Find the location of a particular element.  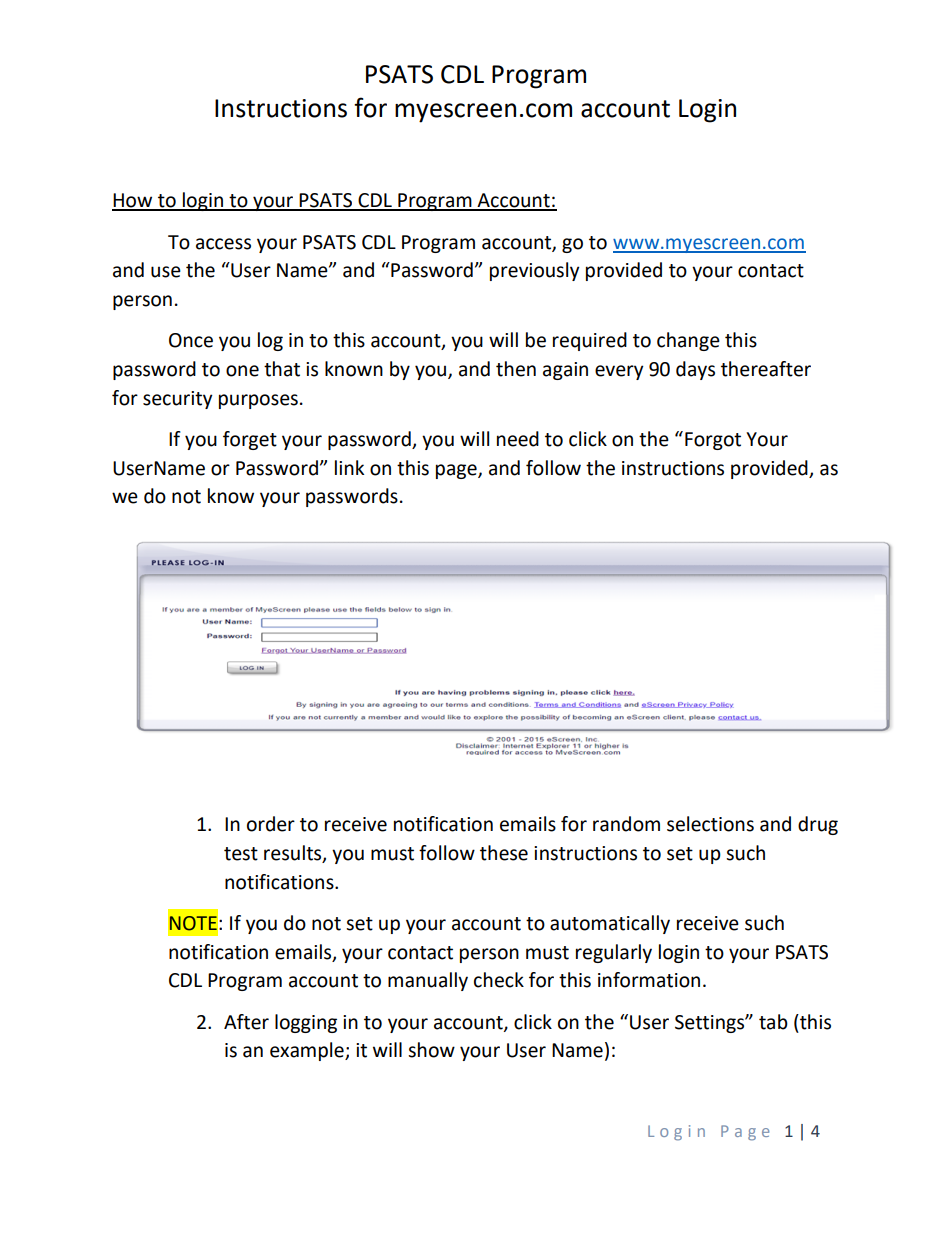

previously is located at coordinates (535, 271).
